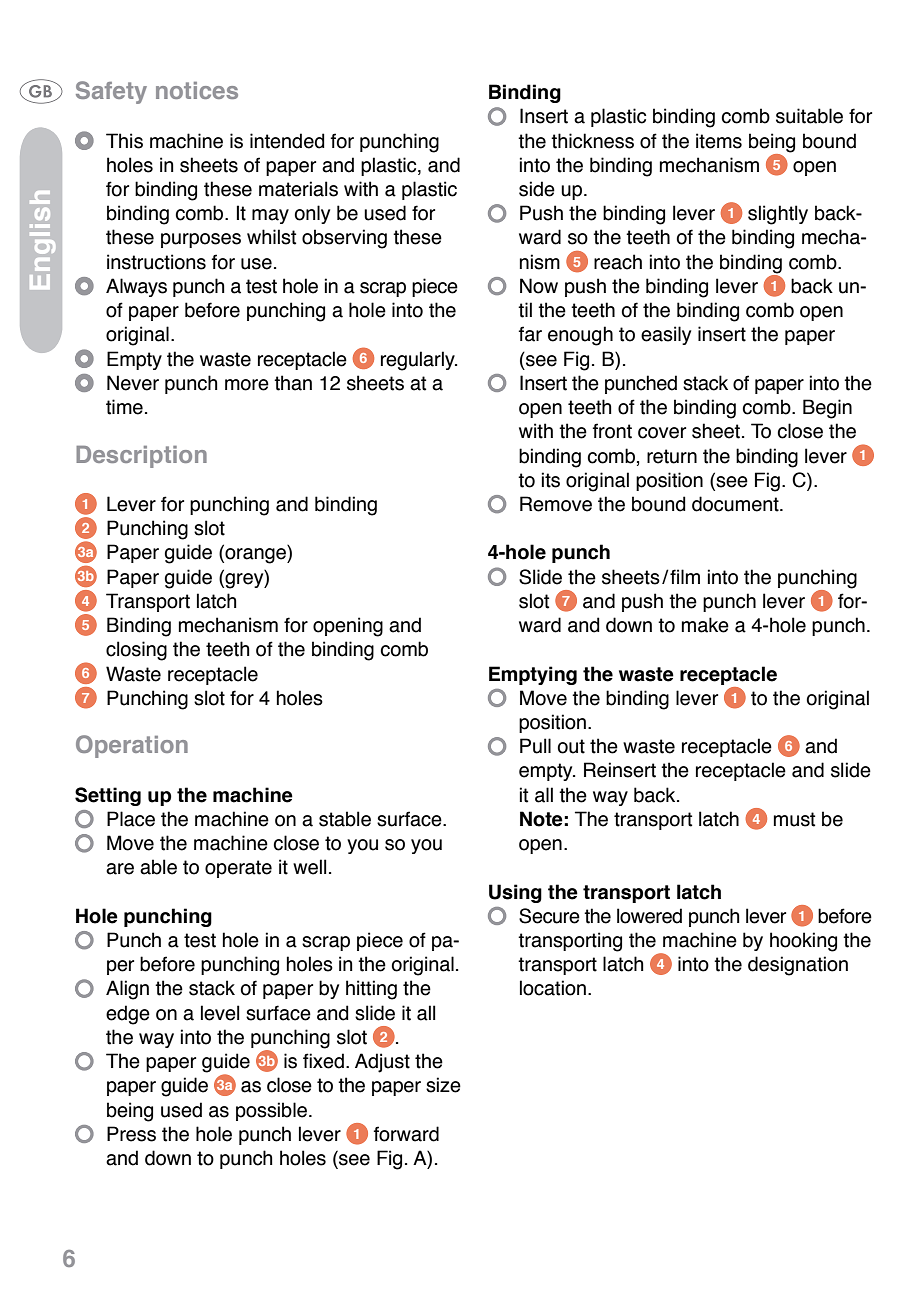 This screenshot has height=1311, width=924. What do you see at coordinates (443, 1085) in the screenshot?
I see `size` at bounding box center [443, 1085].
